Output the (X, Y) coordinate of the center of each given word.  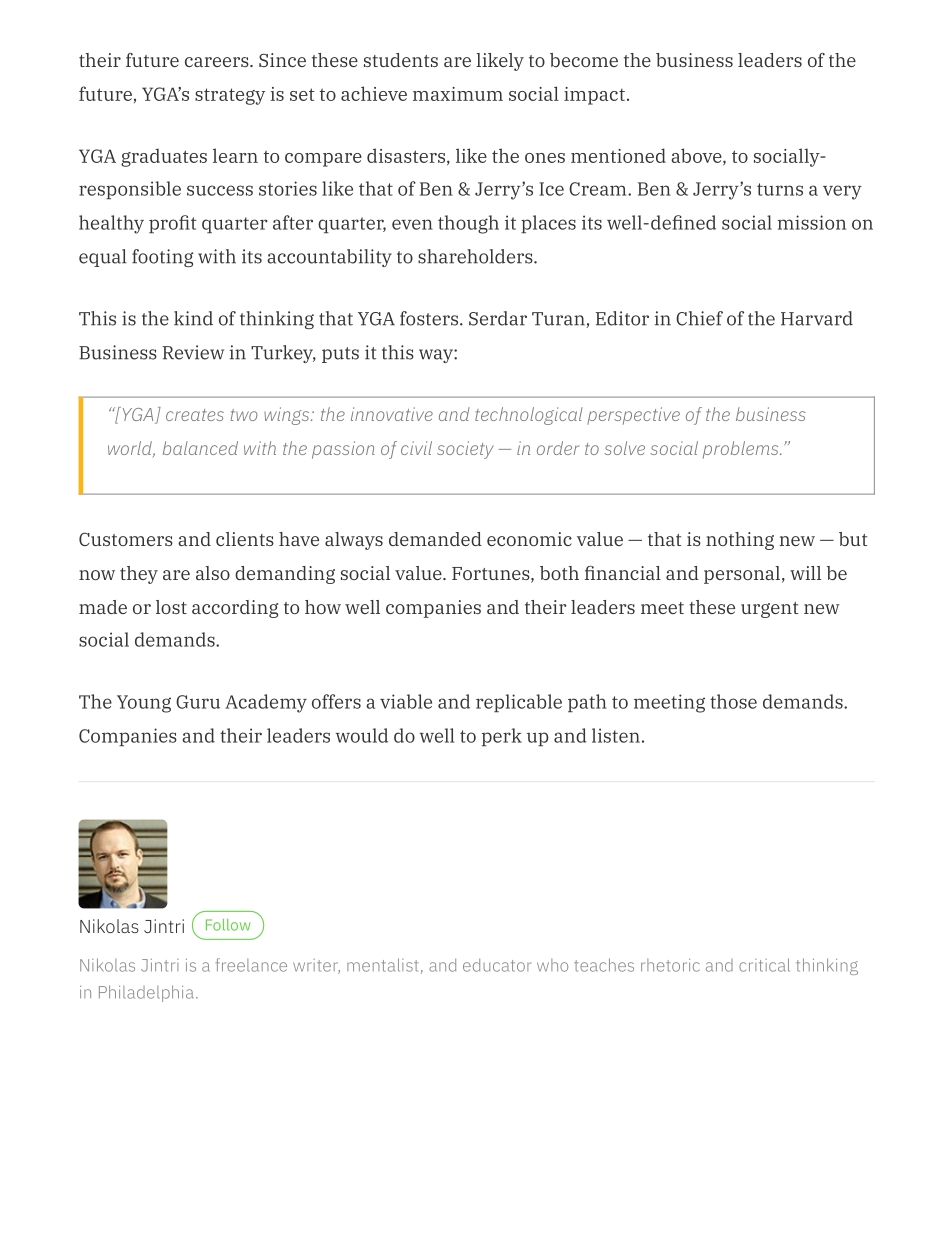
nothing (740, 541)
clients (245, 539)
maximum (458, 94)
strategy (230, 96)
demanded (435, 539)
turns (780, 189)
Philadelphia (146, 993)
